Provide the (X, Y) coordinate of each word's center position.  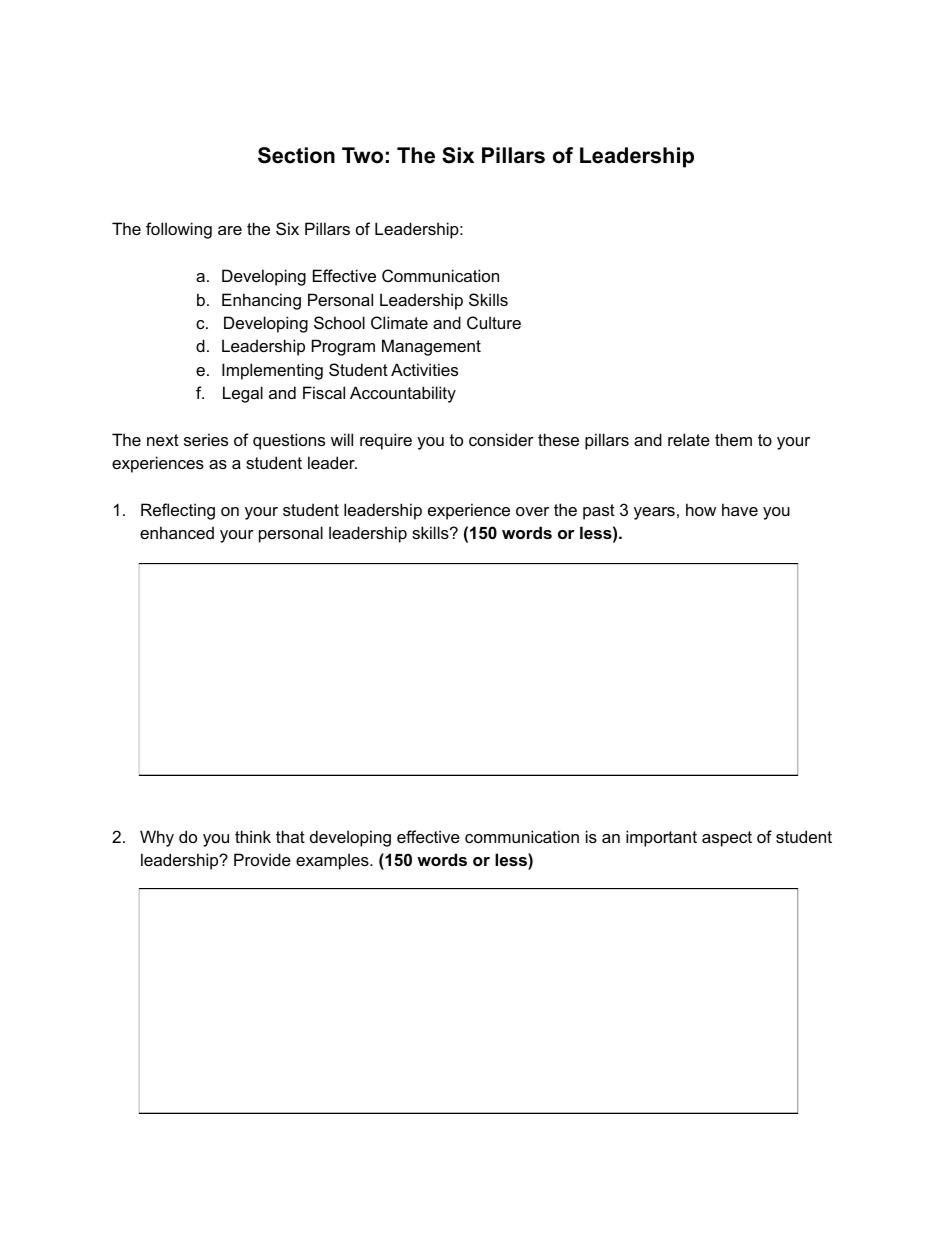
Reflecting (178, 511)
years (654, 513)
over (532, 511)
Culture (494, 322)
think (253, 836)
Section (296, 155)
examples (333, 861)
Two (362, 155)
